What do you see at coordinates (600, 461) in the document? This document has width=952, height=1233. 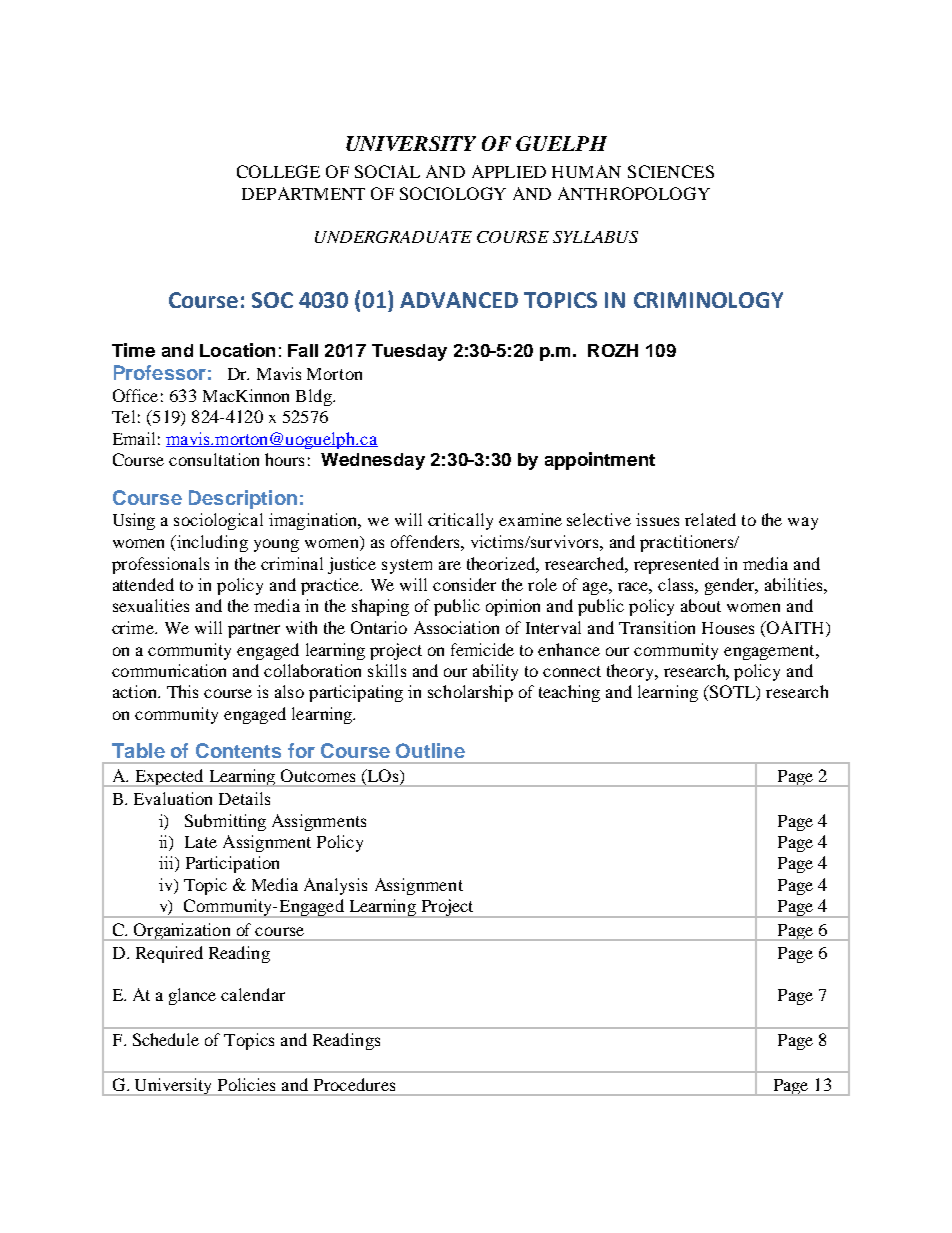 I see `appointment` at bounding box center [600, 461].
